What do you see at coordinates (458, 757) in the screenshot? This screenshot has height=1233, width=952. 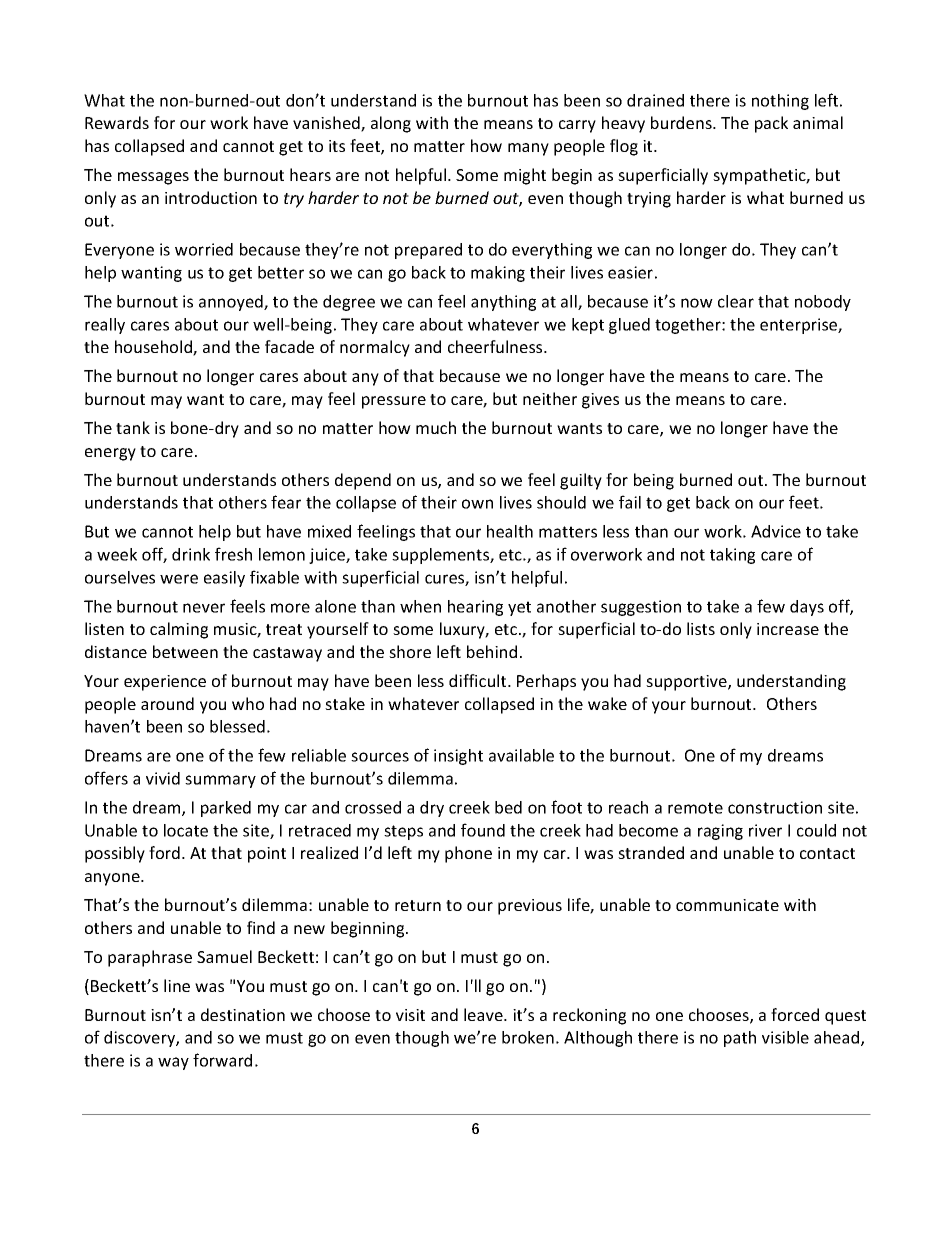 I see `insight` at bounding box center [458, 757].
